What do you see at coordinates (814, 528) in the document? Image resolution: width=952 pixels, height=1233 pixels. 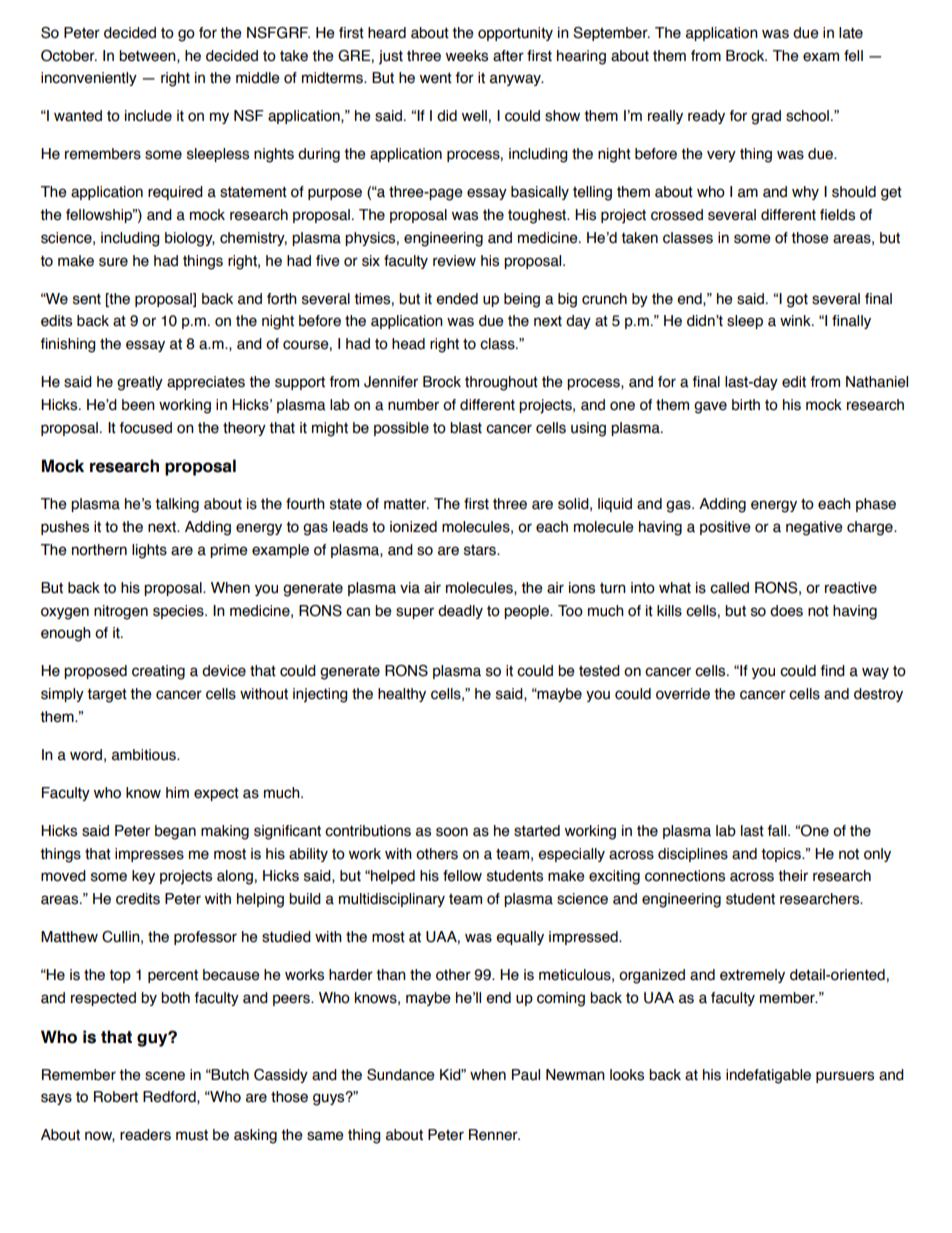 I see `negative` at bounding box center [814, 528].
